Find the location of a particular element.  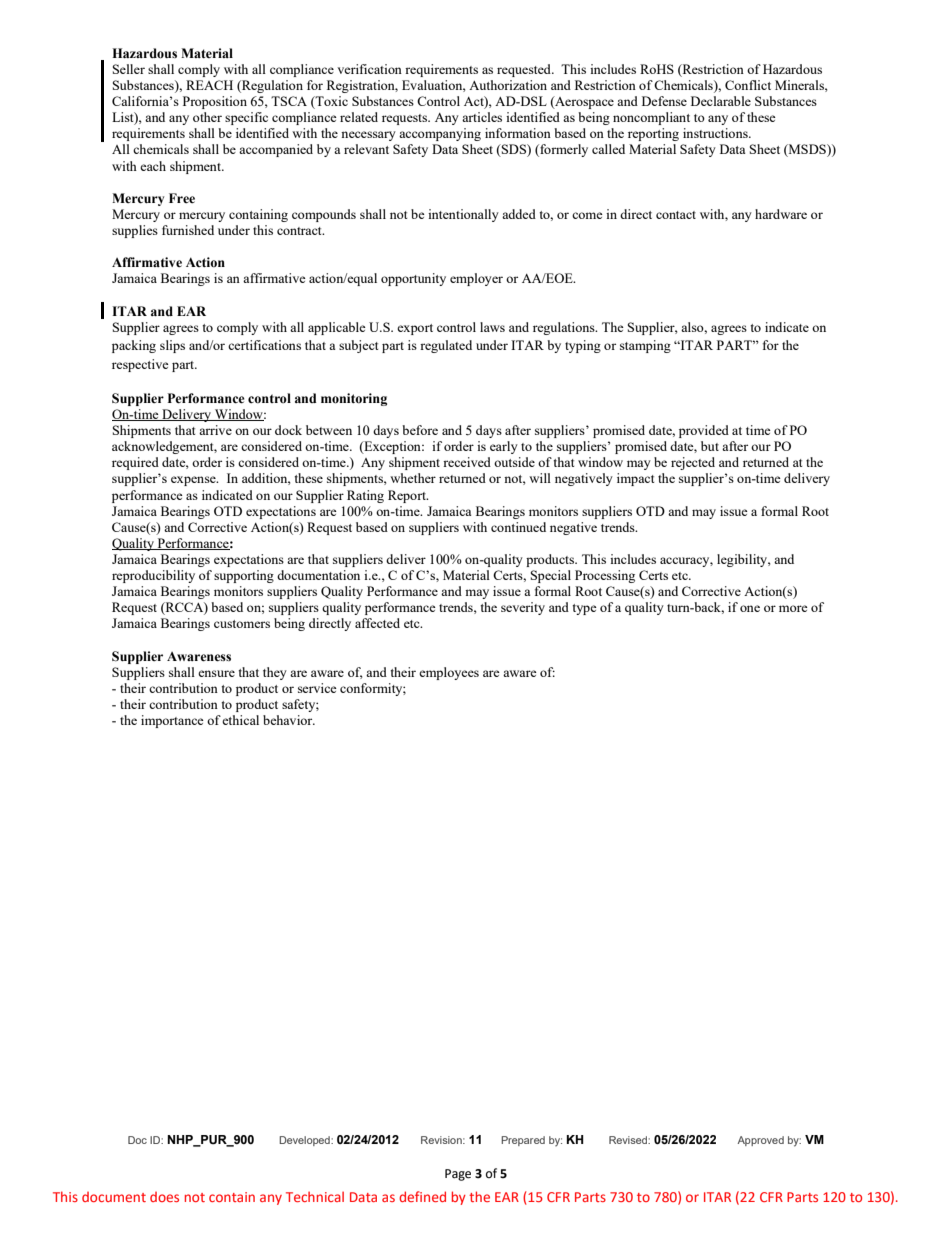

received is located at coordinates (467, 462).
